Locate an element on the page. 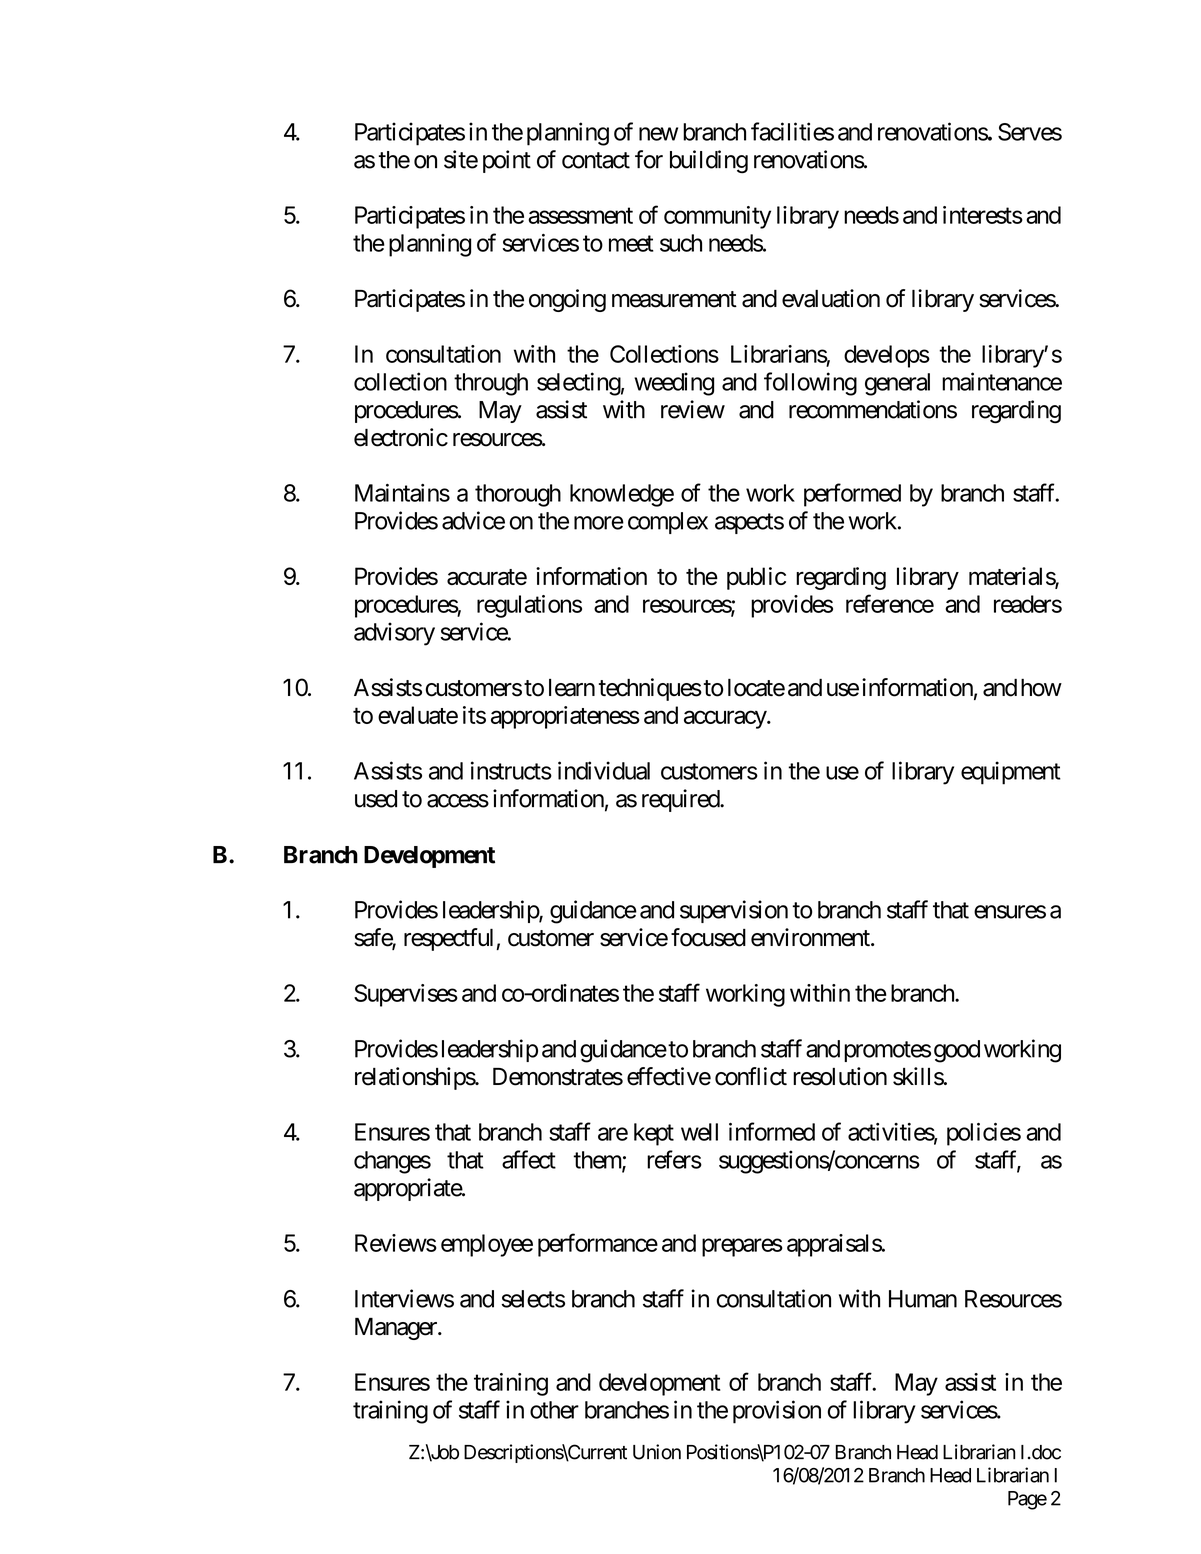 The width and height of the page is (1201, 1554). building is located at coordinates (709, 162).
